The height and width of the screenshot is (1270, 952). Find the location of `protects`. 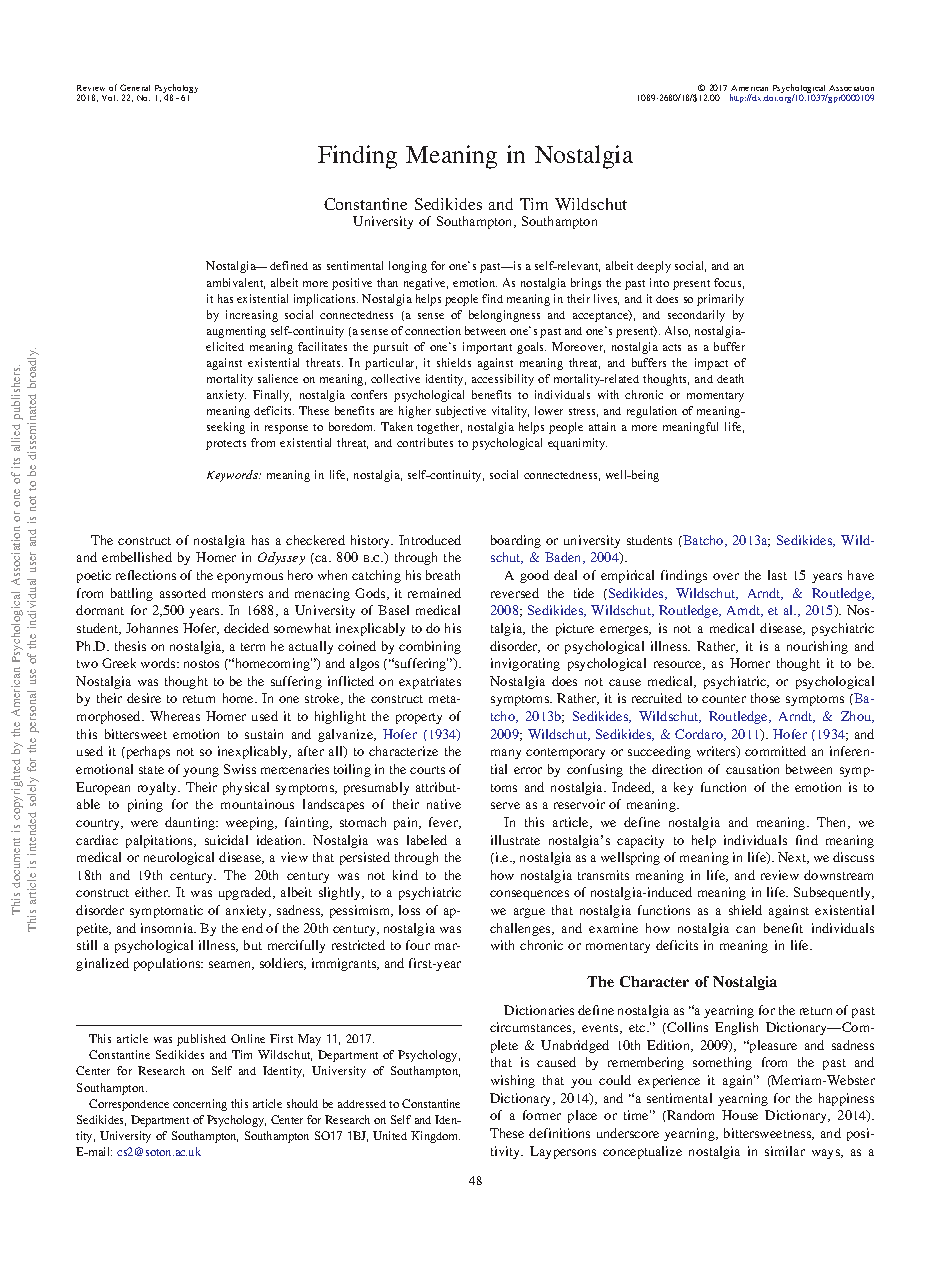

protects is located at coordinates (226, 445).
